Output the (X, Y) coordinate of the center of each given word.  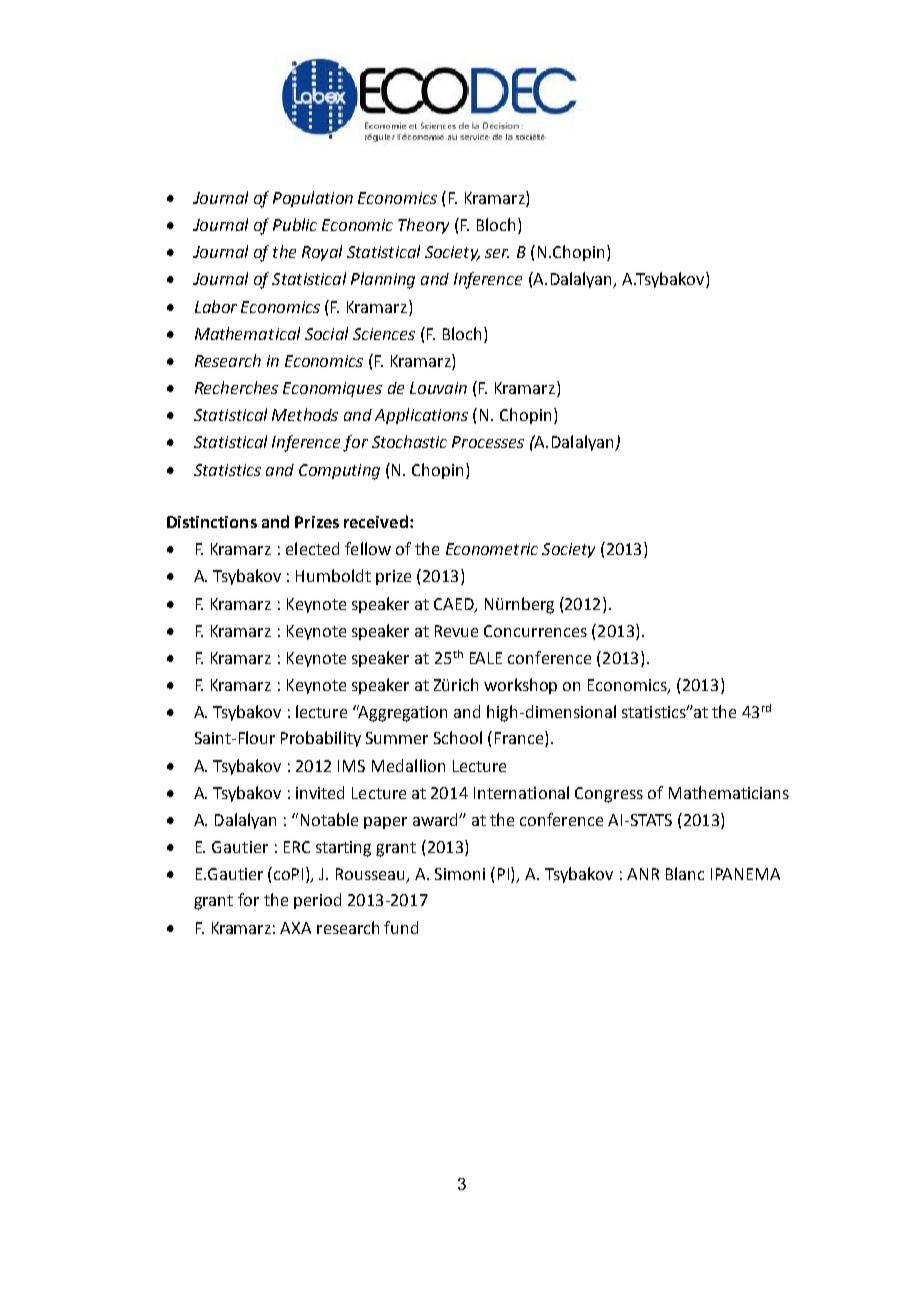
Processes (488, 442)
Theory (423, 226)
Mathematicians (729, 792)
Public (295, 224)
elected (312, 548)
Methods (305, 414)
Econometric (492, 549)
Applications (421, 416)
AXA (295, 928)
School (458, 737)
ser (497, 253)
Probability (321, 739)
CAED (455, 605)
